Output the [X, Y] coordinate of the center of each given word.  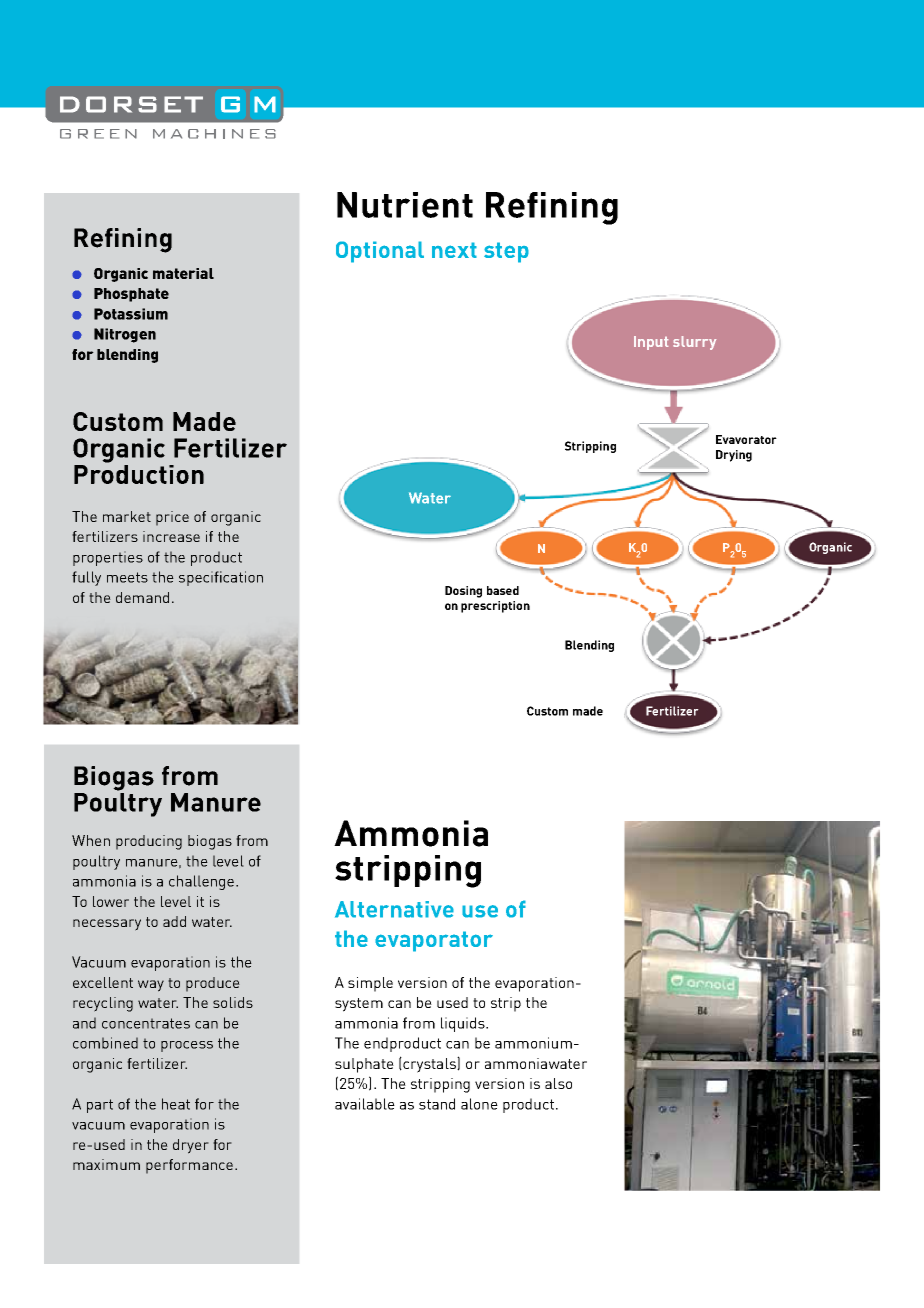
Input [651, 343]
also [558, 1083]
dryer [191, 1146]
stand [437, 1104]
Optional [380, 252]
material [183, 273]
